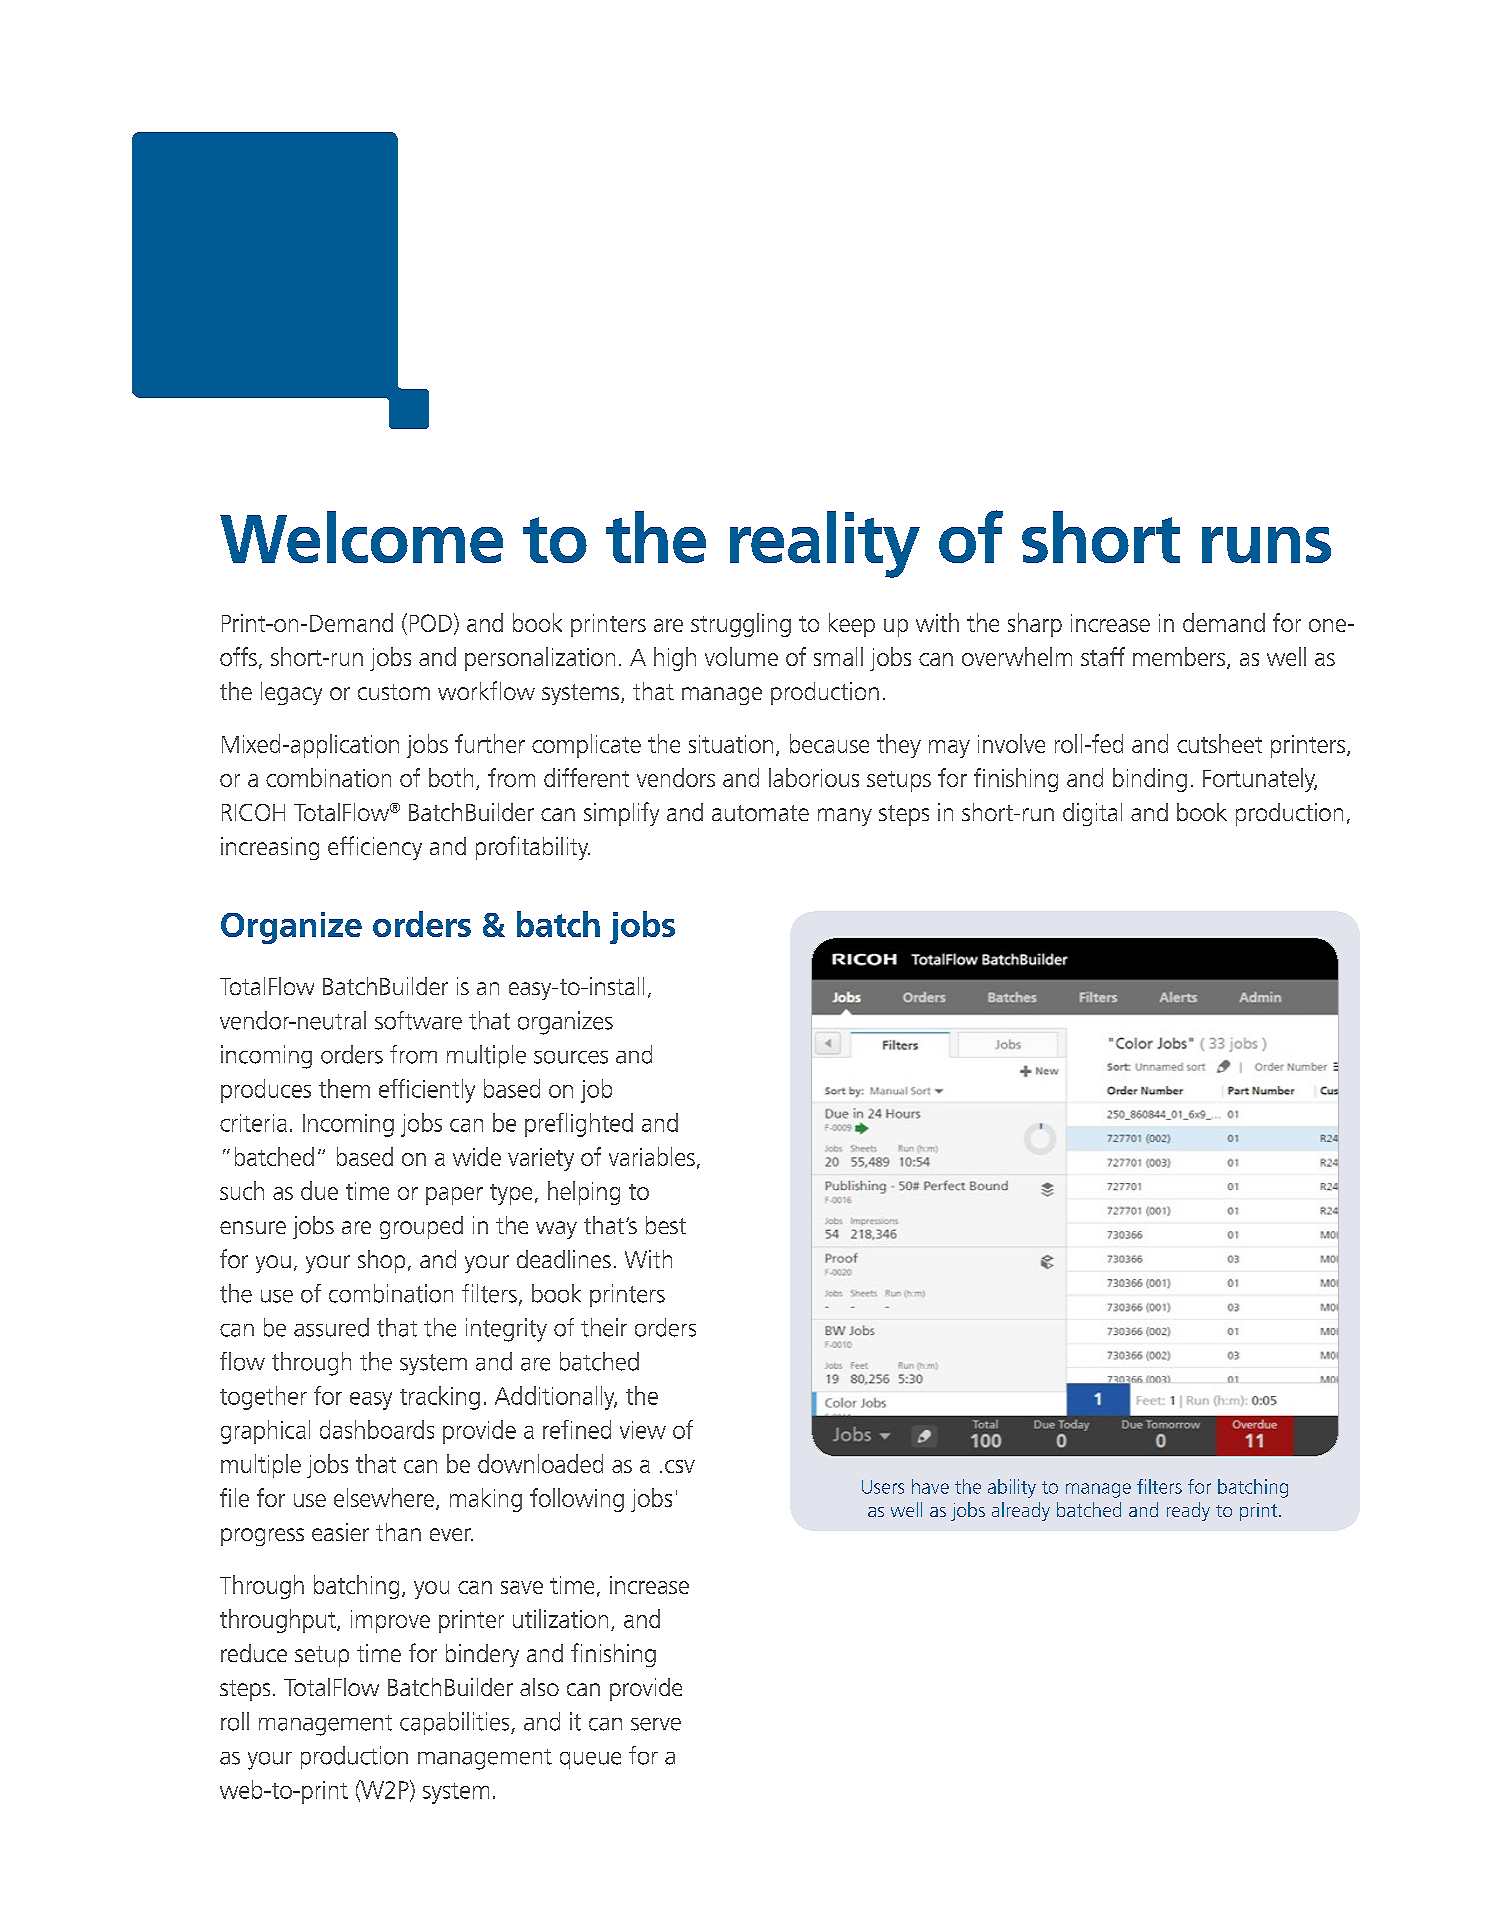 The width and height of the page is (1492, 1930). What do you see at coordinates (456, 1723) in the page?
I see `capabilities` at bounding box center [456, 1723].
